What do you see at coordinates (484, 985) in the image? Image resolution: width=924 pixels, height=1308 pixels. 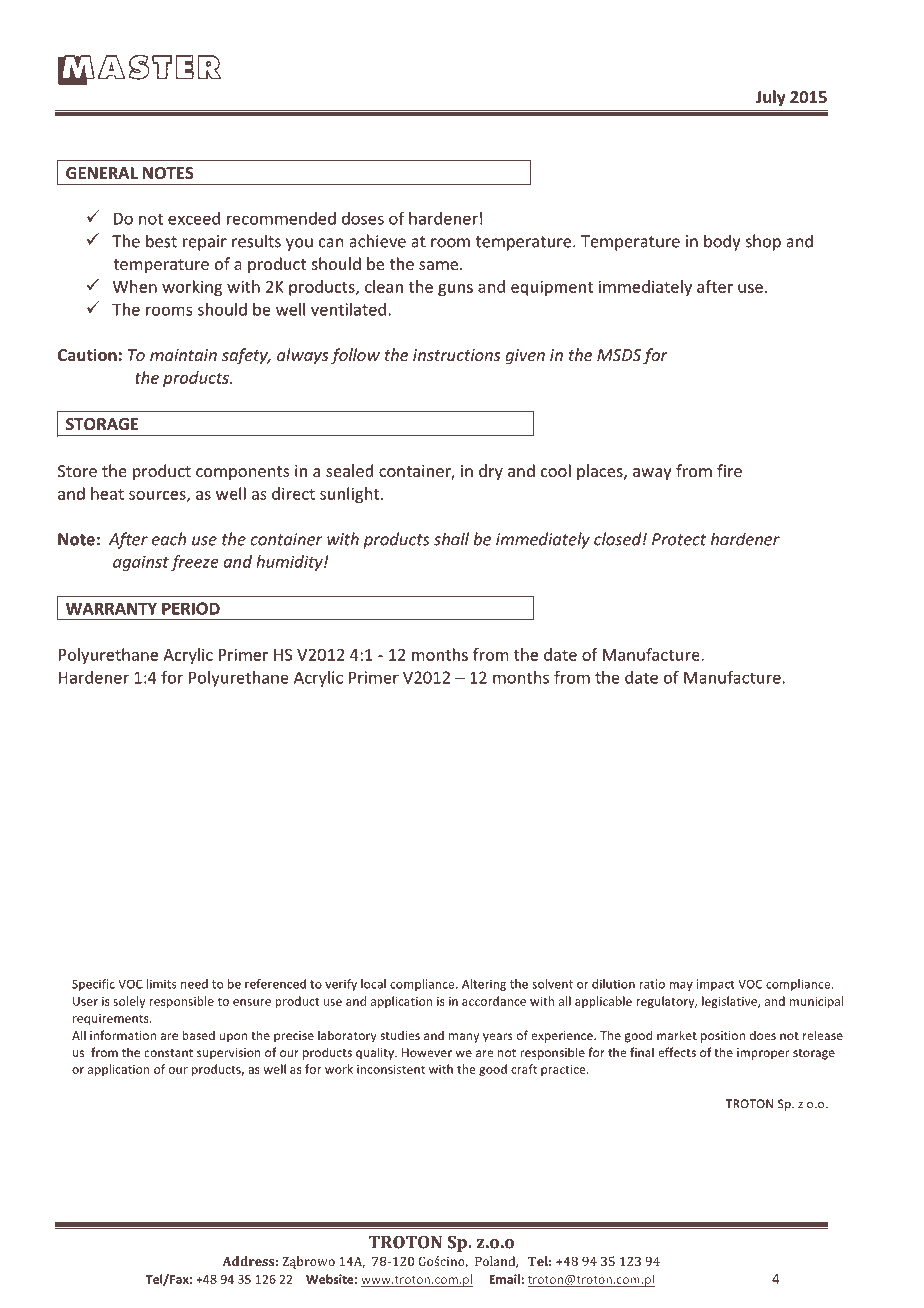 I see `Altering` at bounding box center [484, 985].
